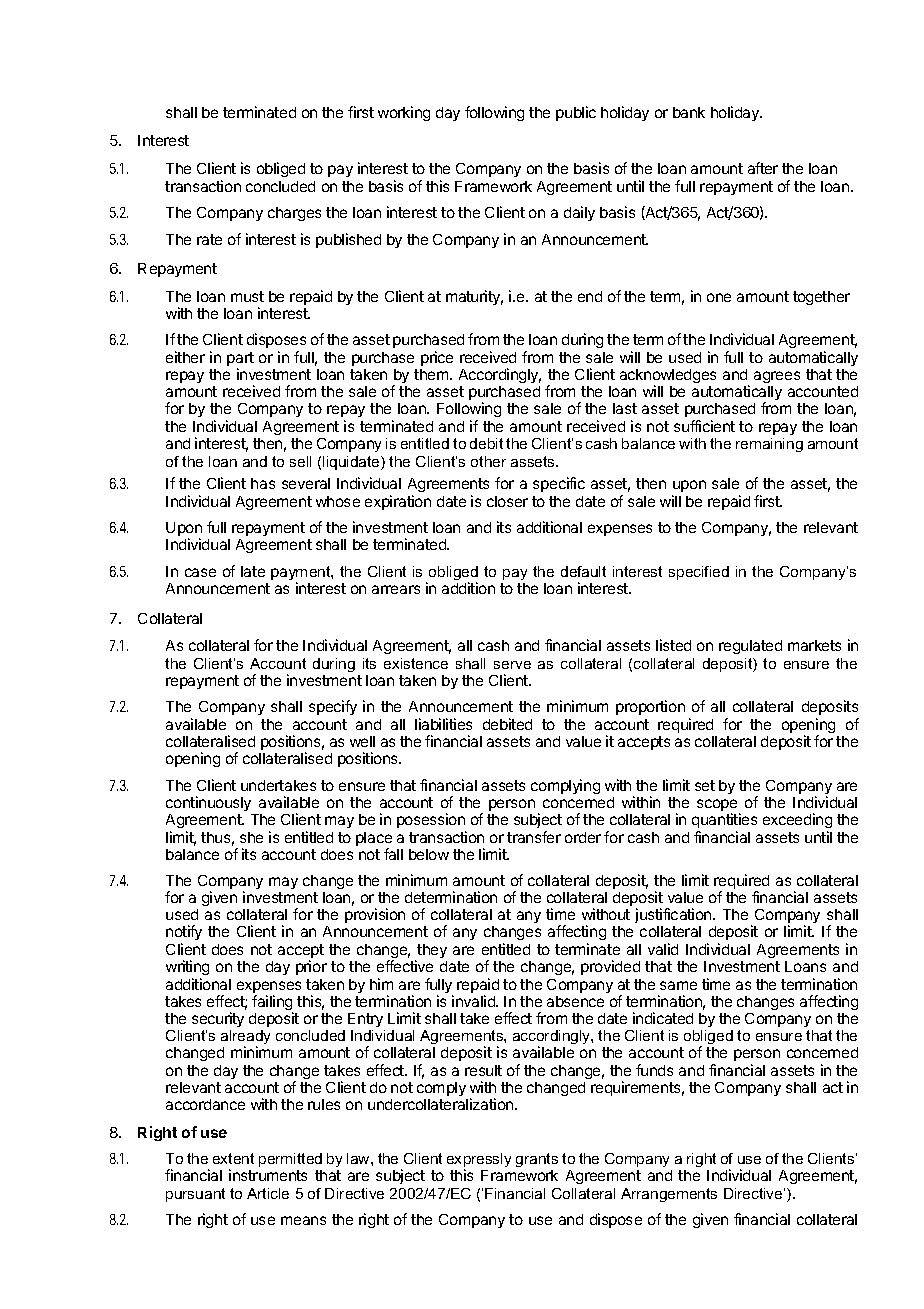 This screenshot has width=924, height=1309. I want to click on specify, so click(333, 707).
